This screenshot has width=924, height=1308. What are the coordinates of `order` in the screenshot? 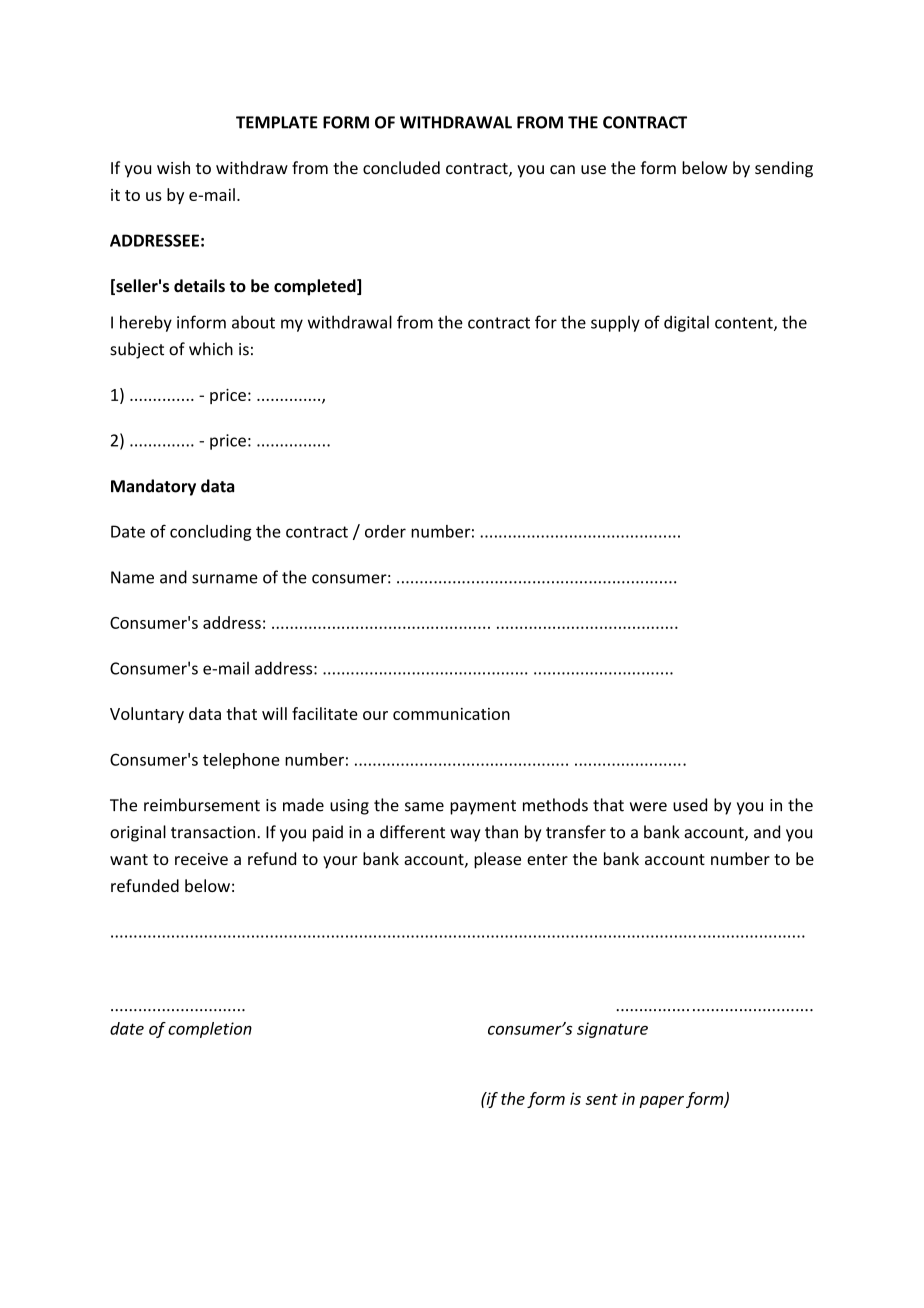 It's located at (385, 531).
